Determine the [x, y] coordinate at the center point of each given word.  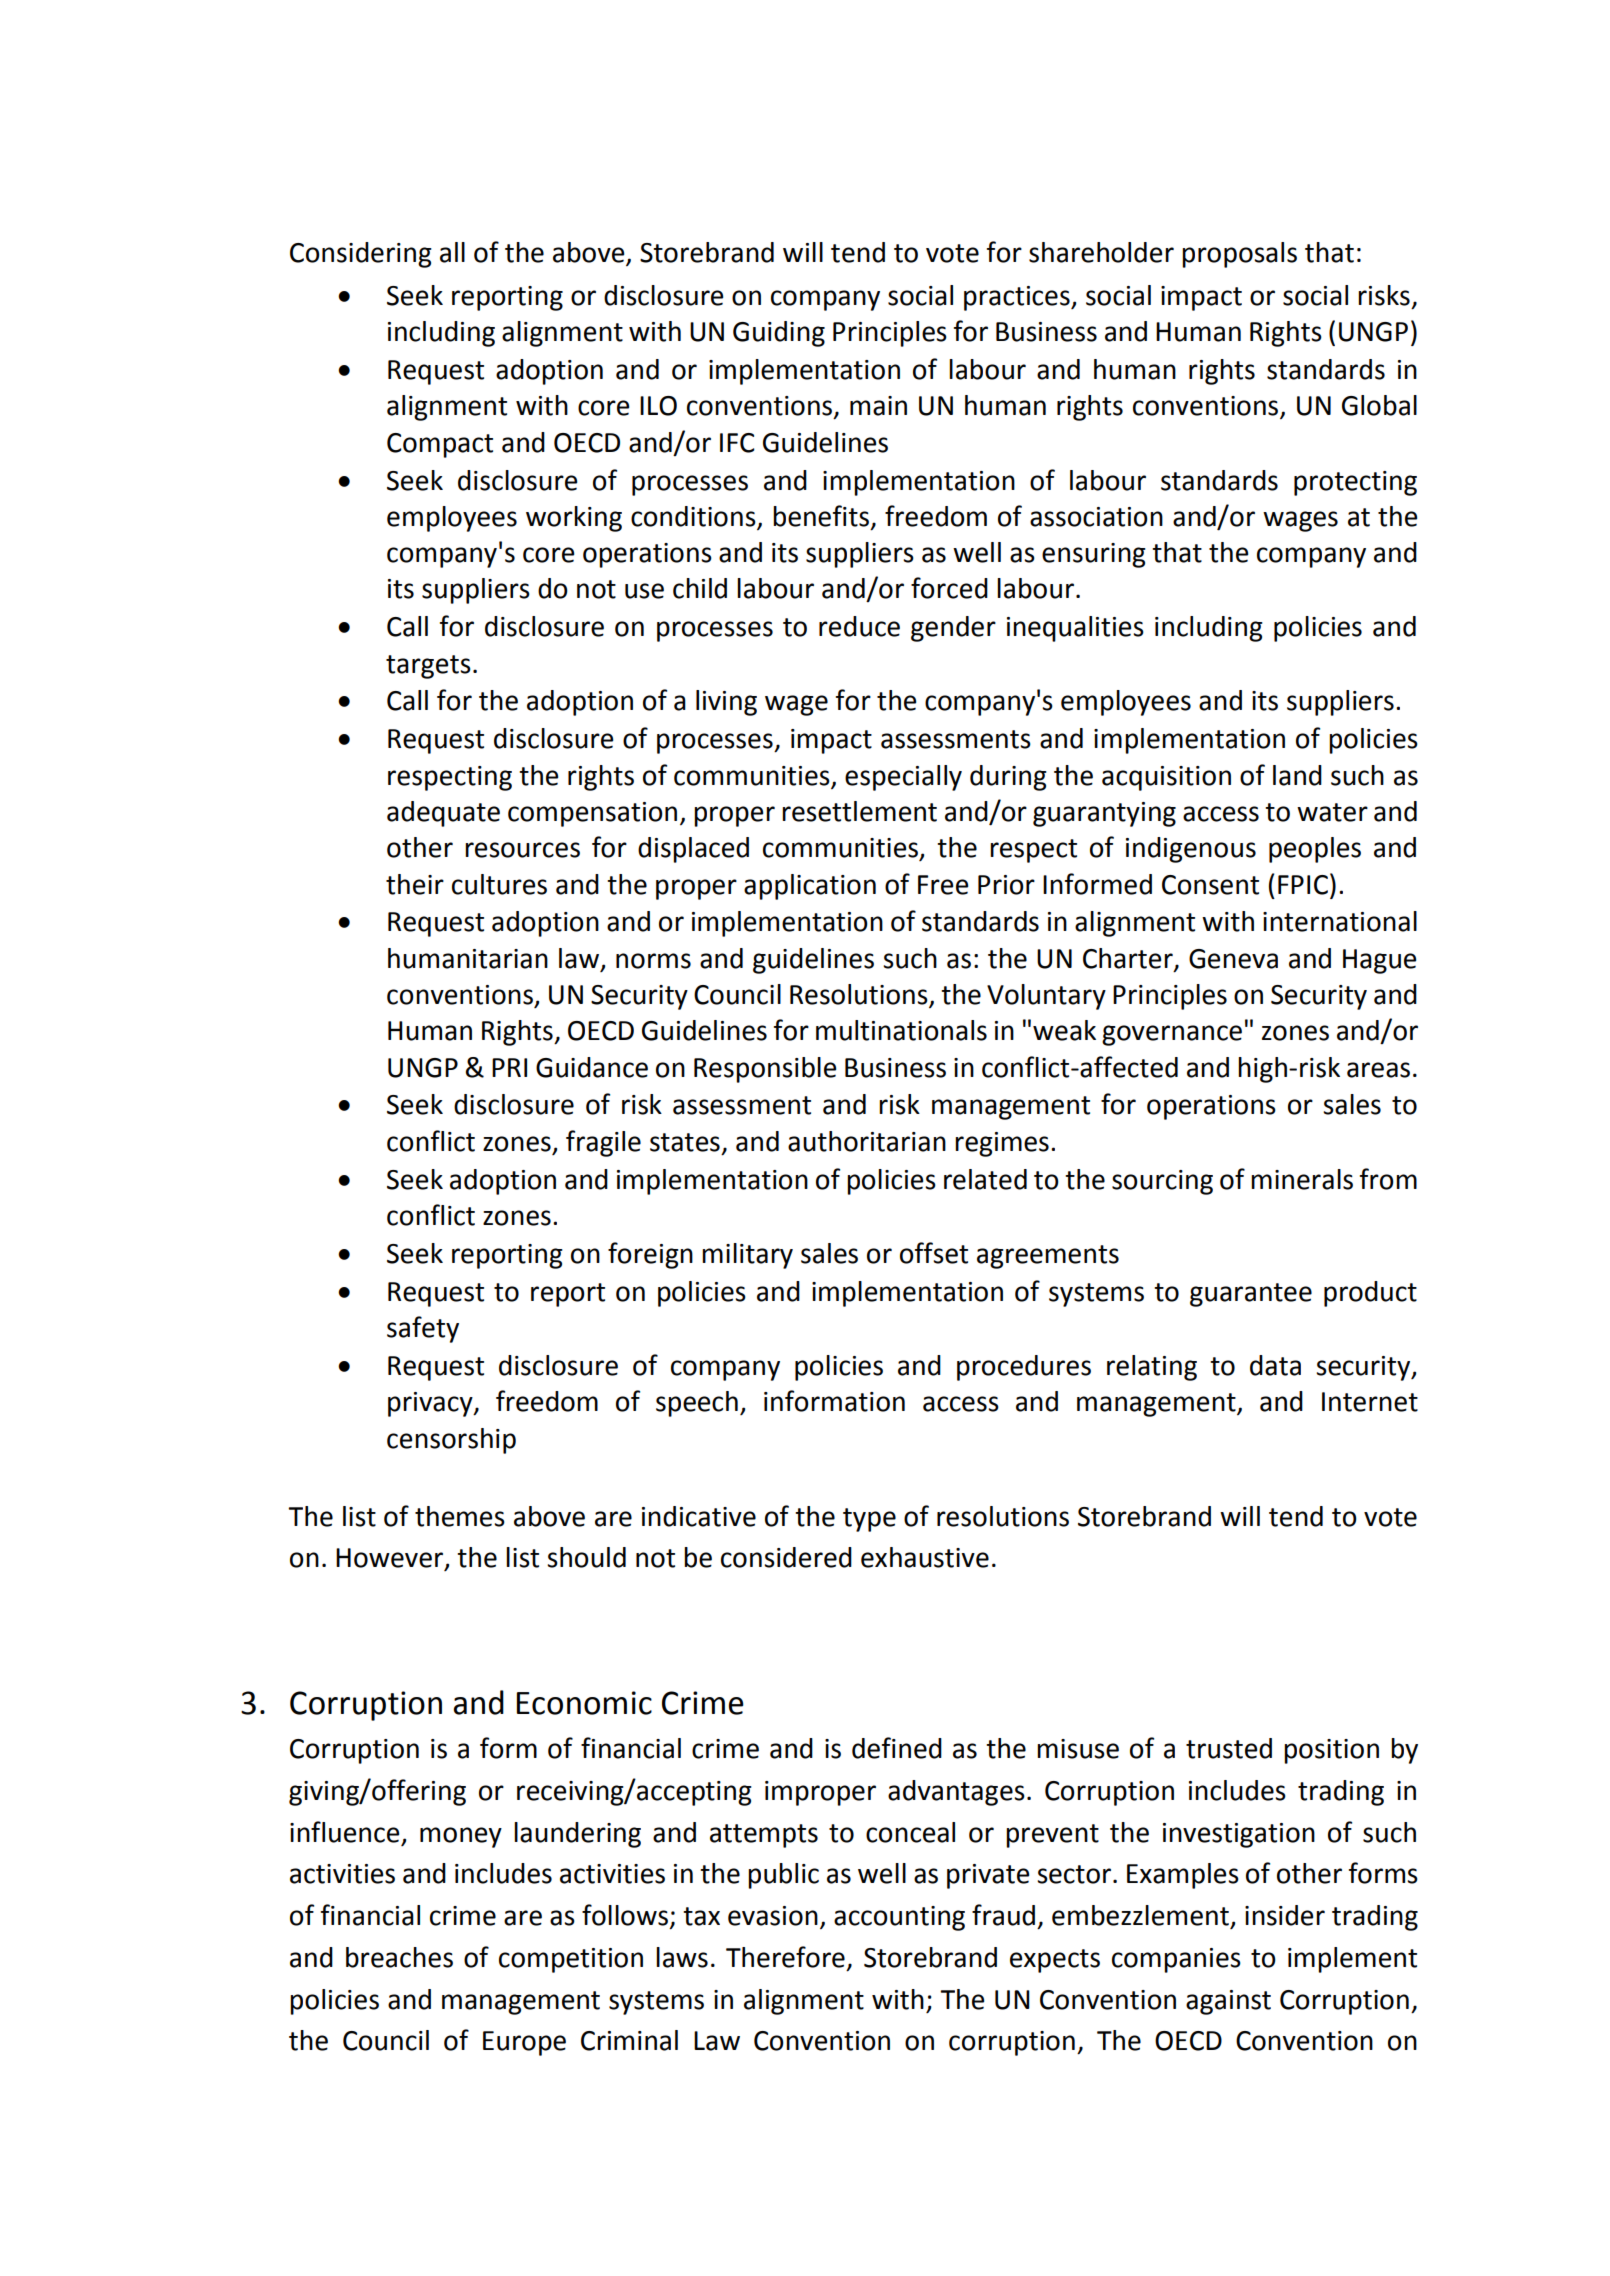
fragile [603, 1143]
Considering [361, 255]
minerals [1302, 1179]
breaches [399, 1957]
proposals [1239, 255]
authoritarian [867, 1141]
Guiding [779, 334]
